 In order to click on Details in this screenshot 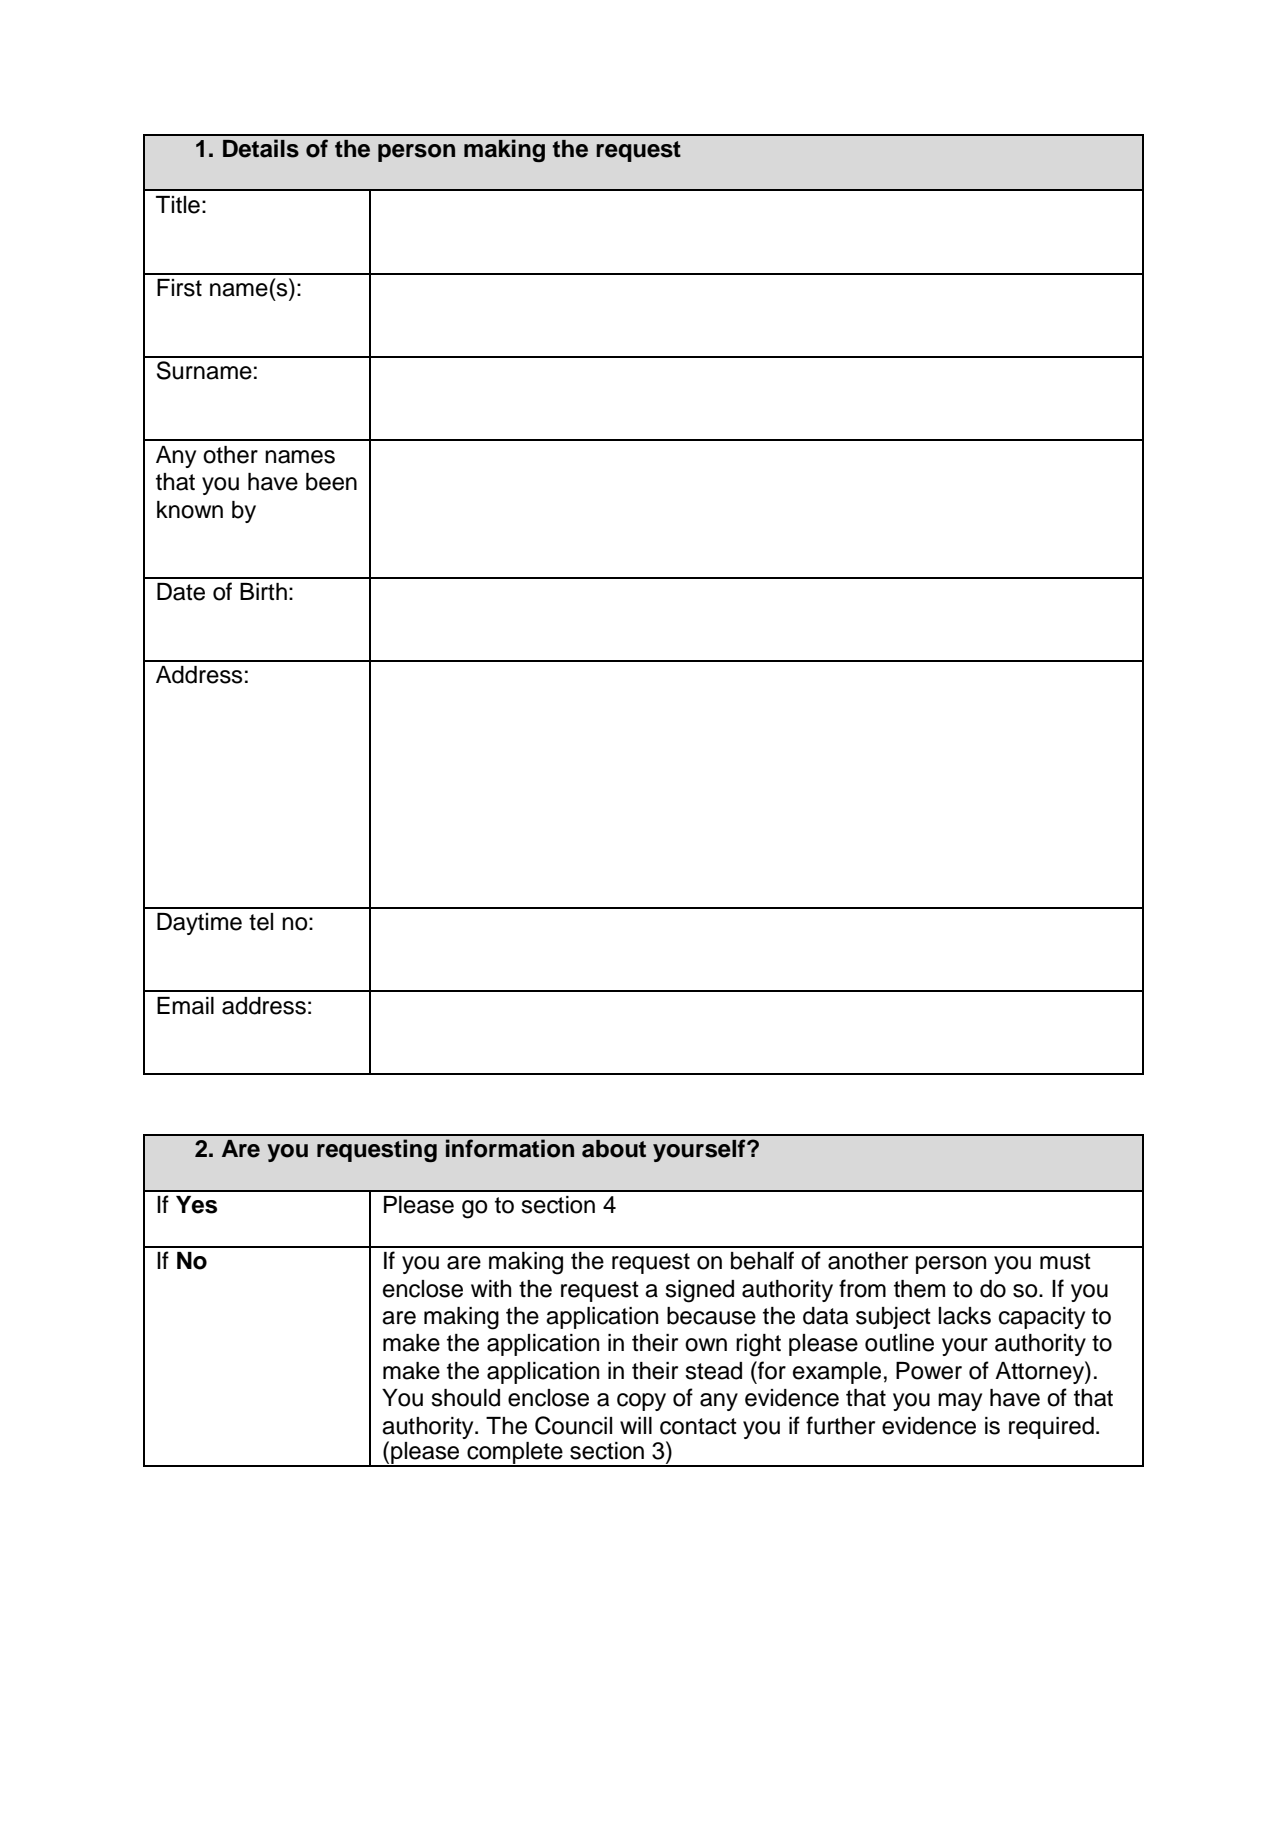, I will do `click(261, 148)`.
